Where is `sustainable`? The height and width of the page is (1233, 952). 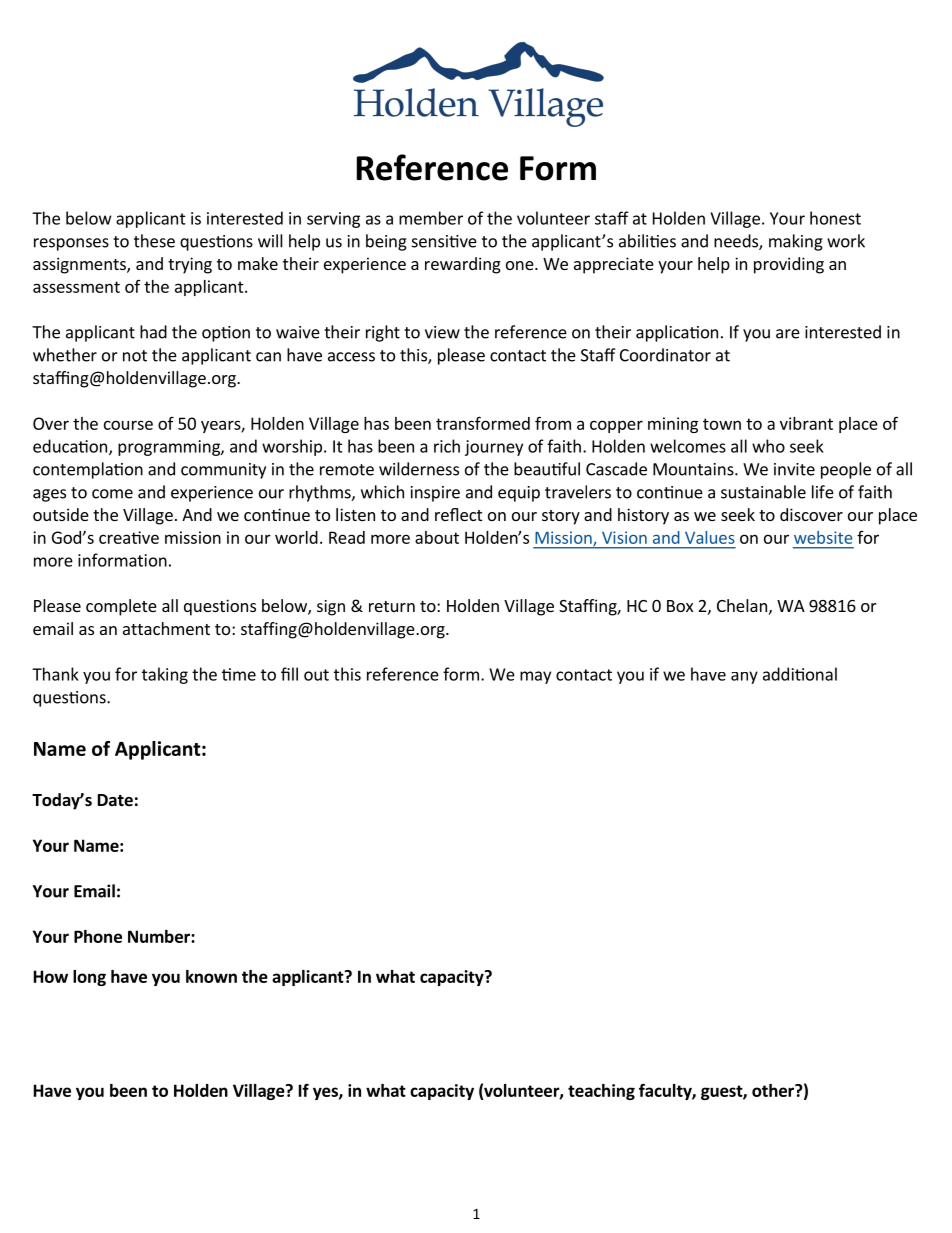
sustainable is located at coordinates (763, 492).
